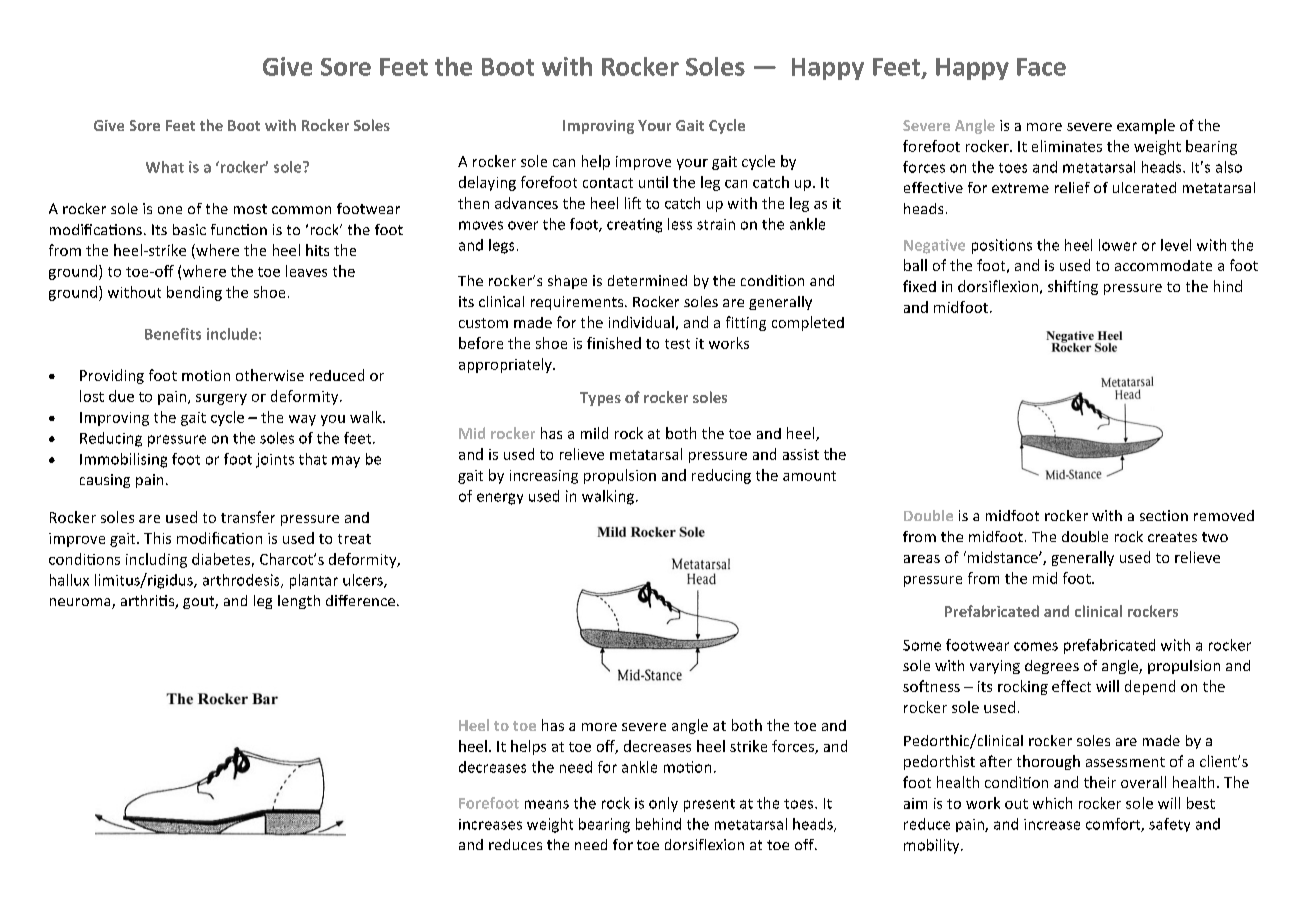 The height and width of the screenshot is (924, 1308). Describe the element at coordinates (1172, 537) in the screenshot. I see `creates` at that location.
